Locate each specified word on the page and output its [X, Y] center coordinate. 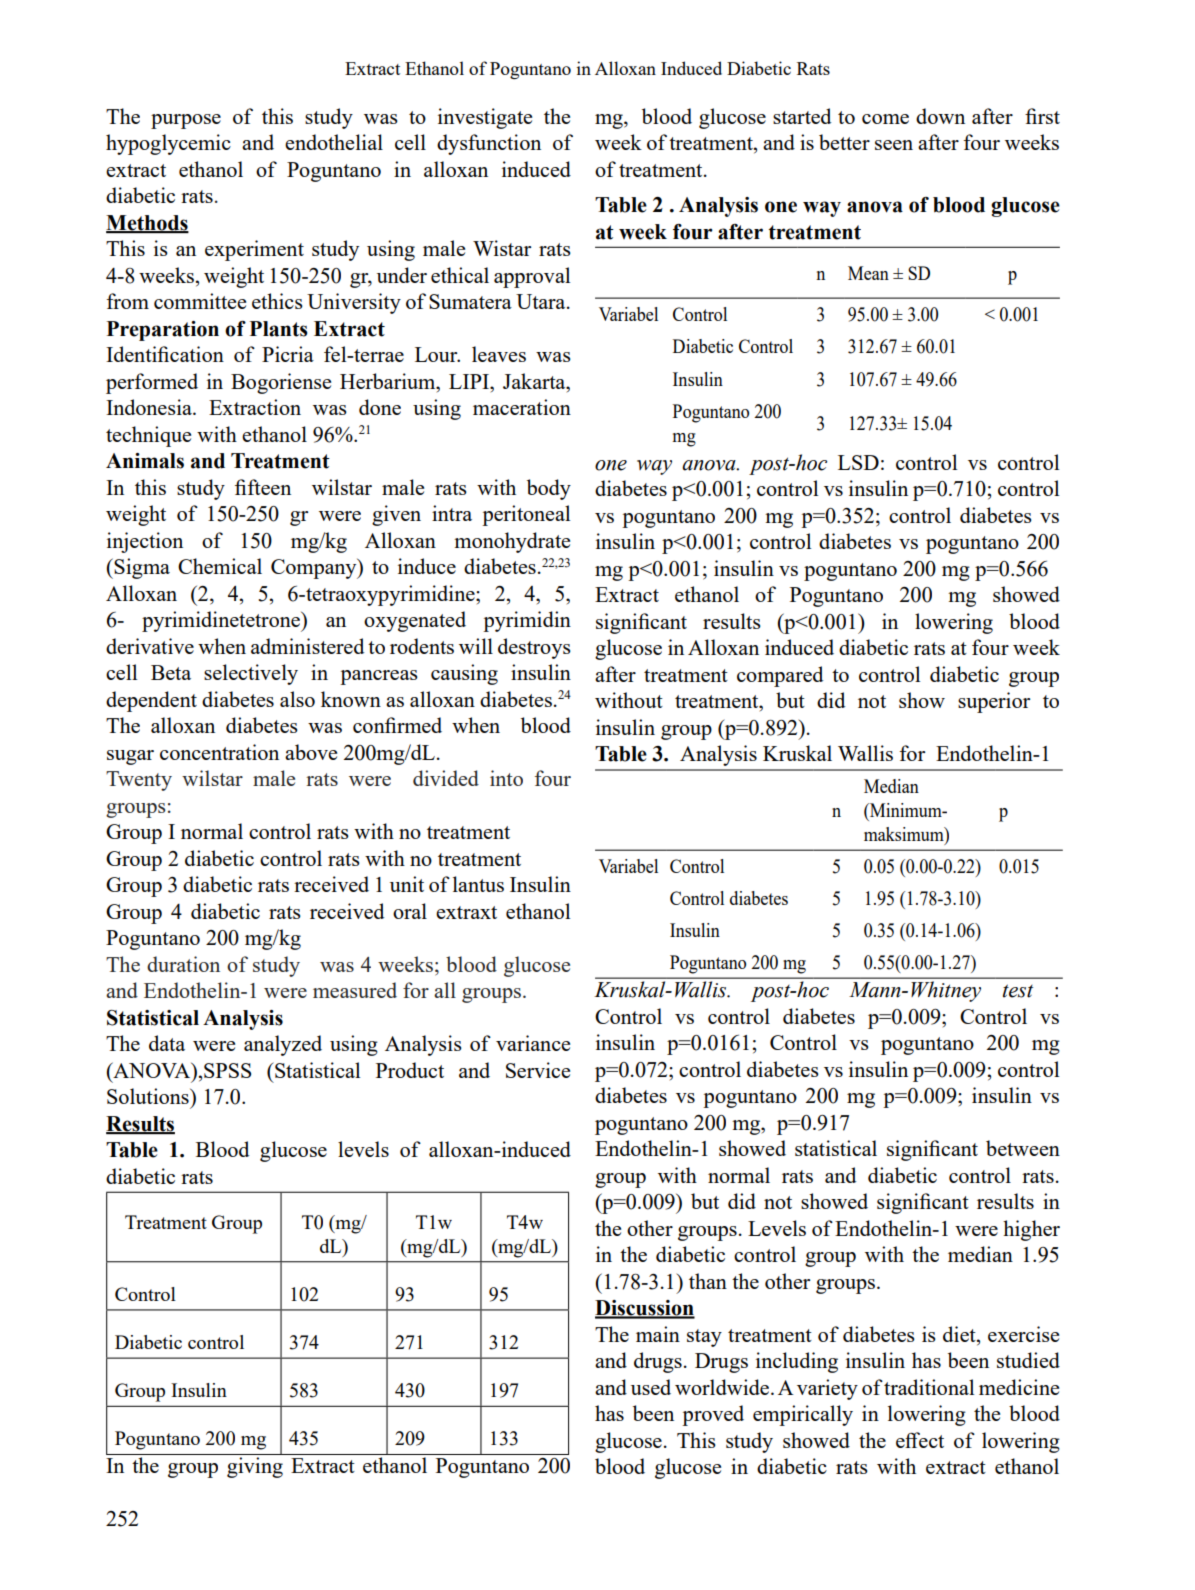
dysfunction [489, 144]
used [651, 1387]
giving [255, 1467]
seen [894, 145]
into [506, 778]
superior [994, 702]
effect [920, 1440]
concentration [219, 752]
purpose [186, 121]
